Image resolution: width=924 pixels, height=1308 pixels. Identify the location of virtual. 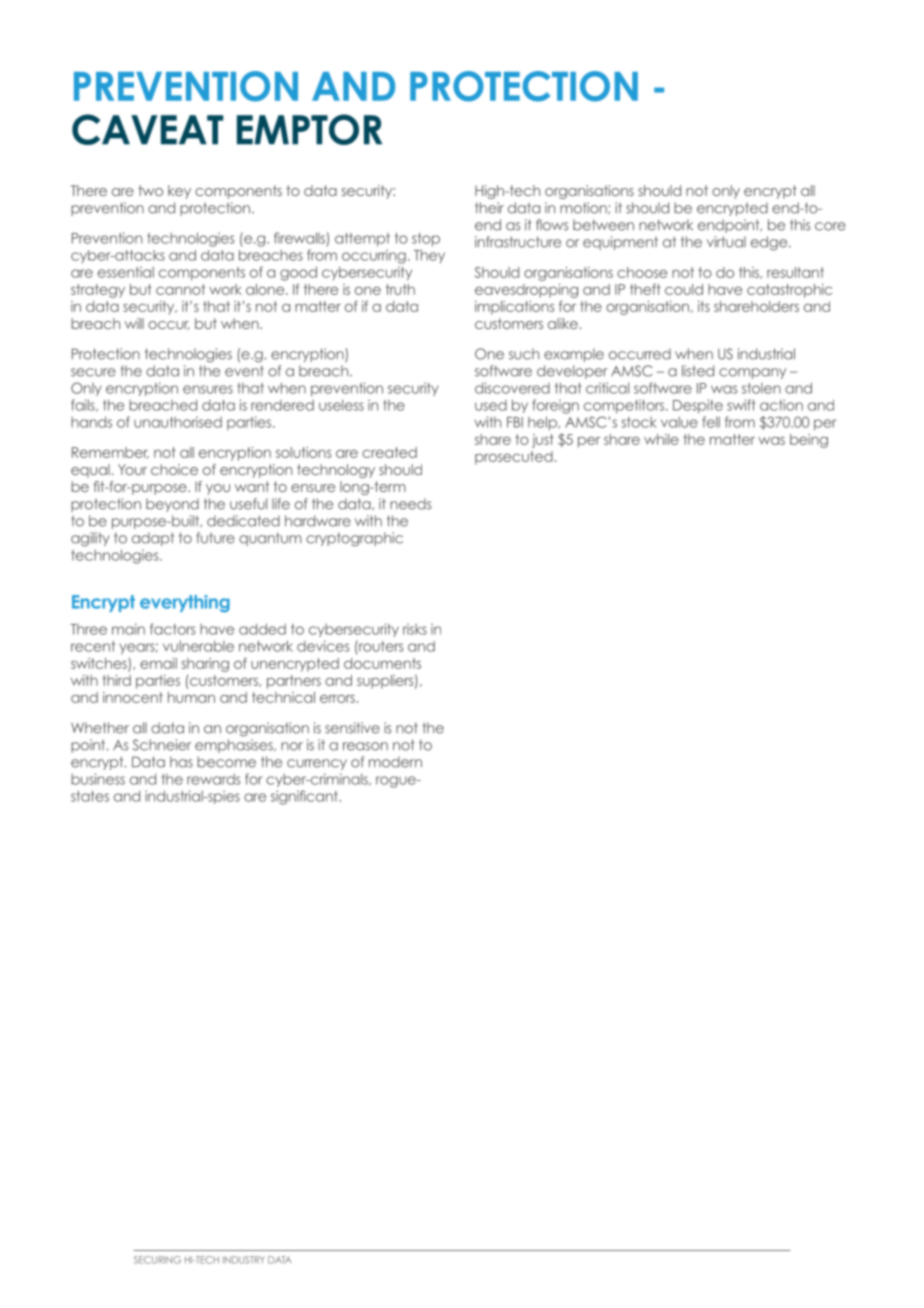
(726, 242).
